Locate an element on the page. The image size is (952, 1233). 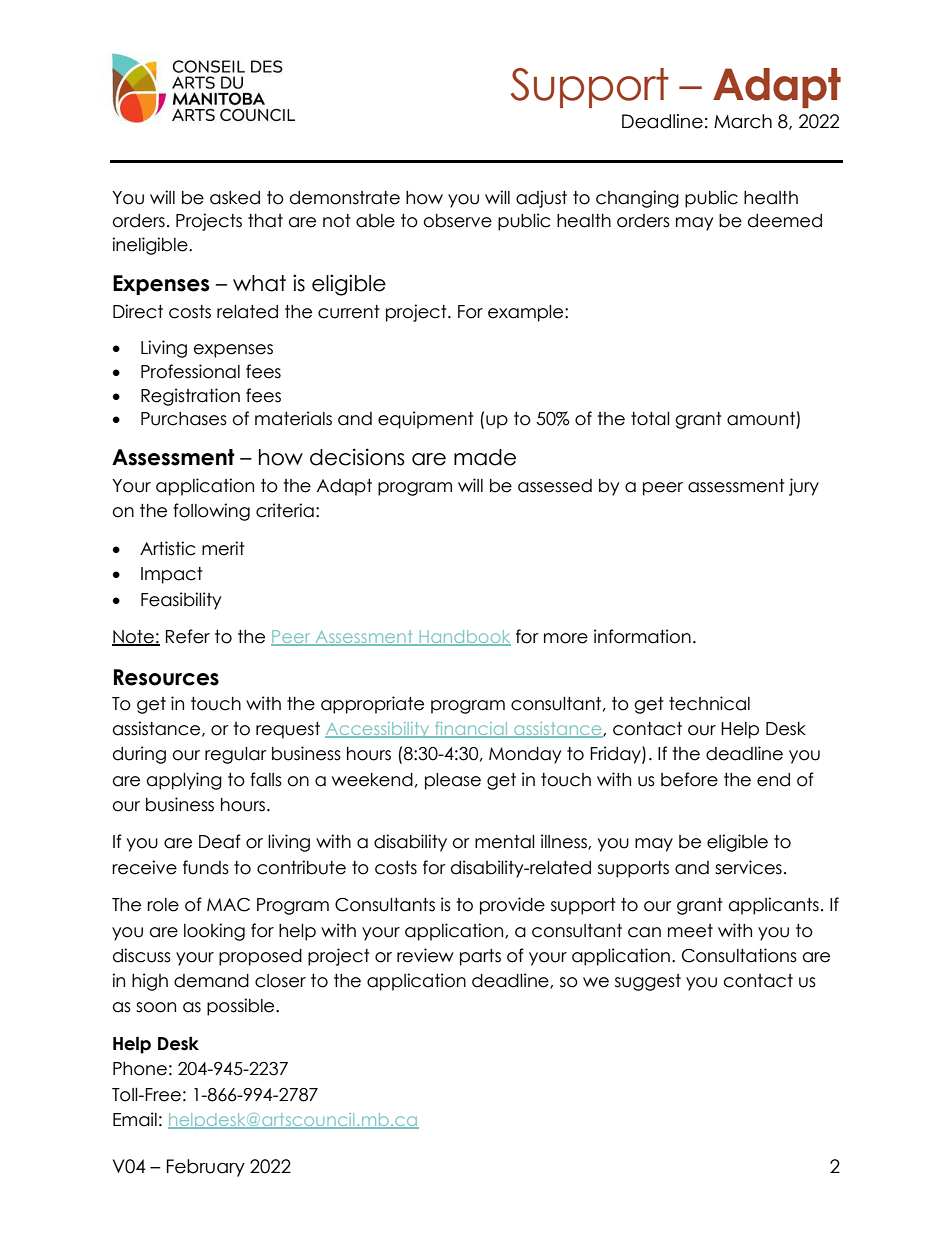
made is located at coordinates (485, 457).
